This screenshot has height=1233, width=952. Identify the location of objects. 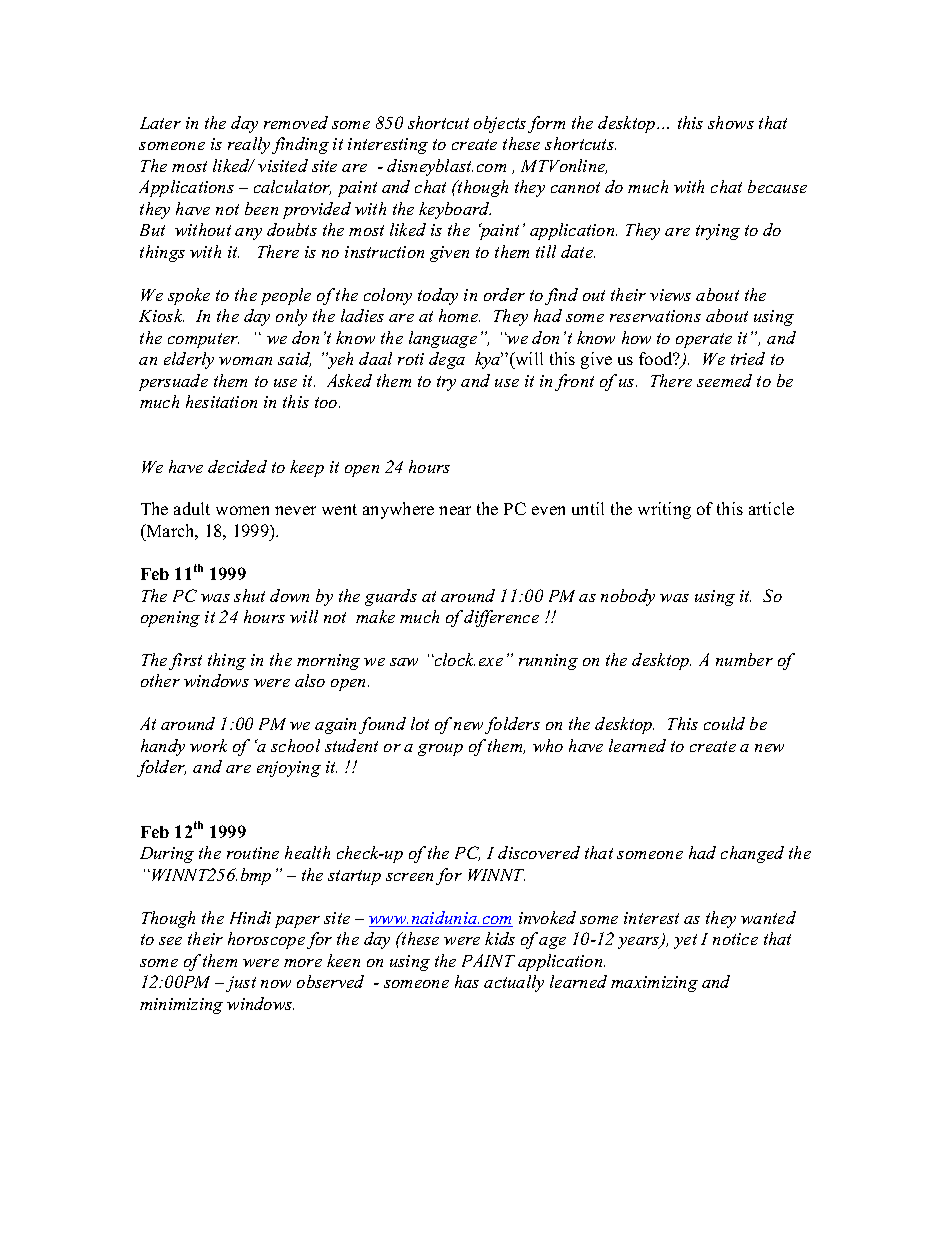
(500, 124).
